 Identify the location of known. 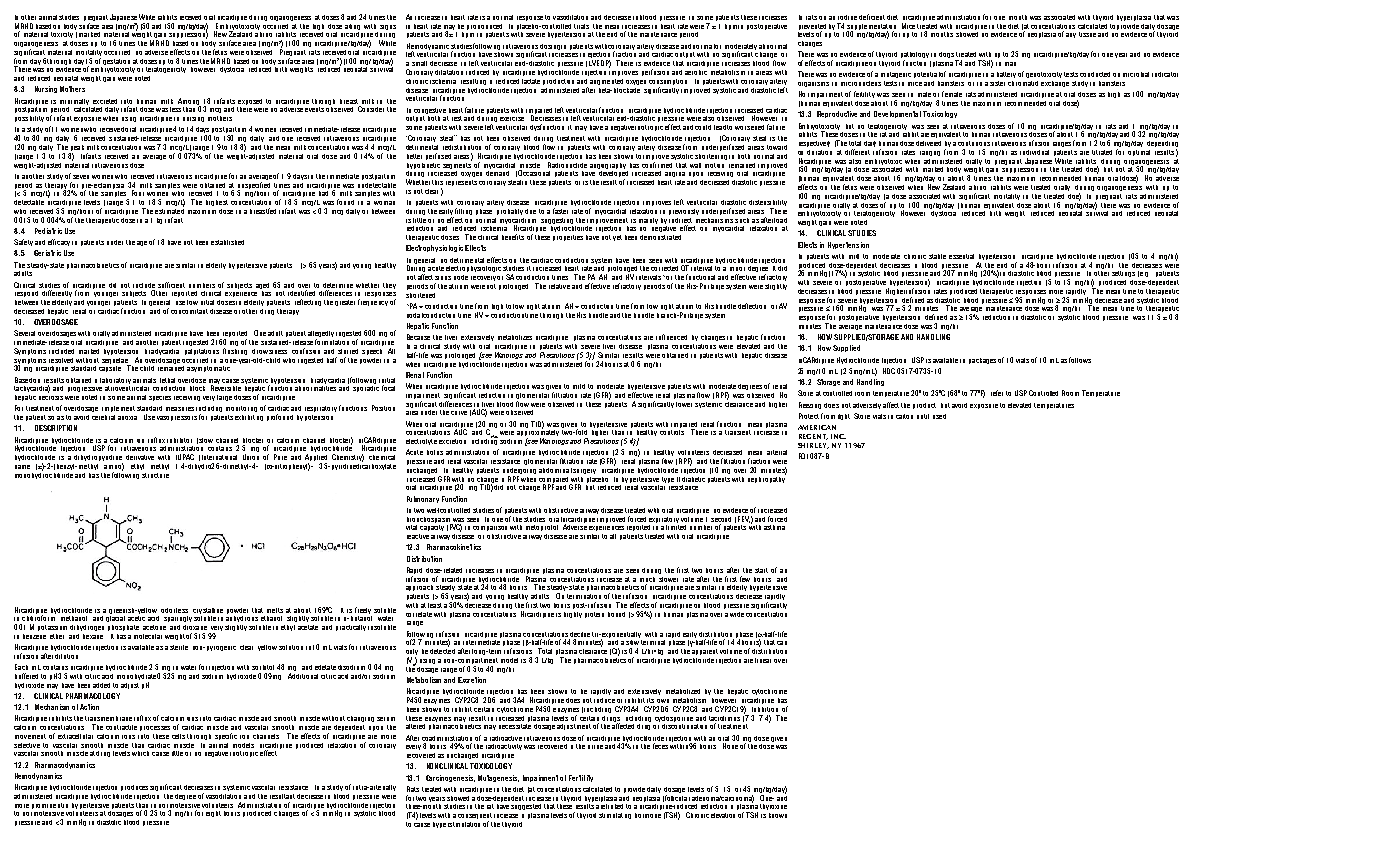
(778, 815).
